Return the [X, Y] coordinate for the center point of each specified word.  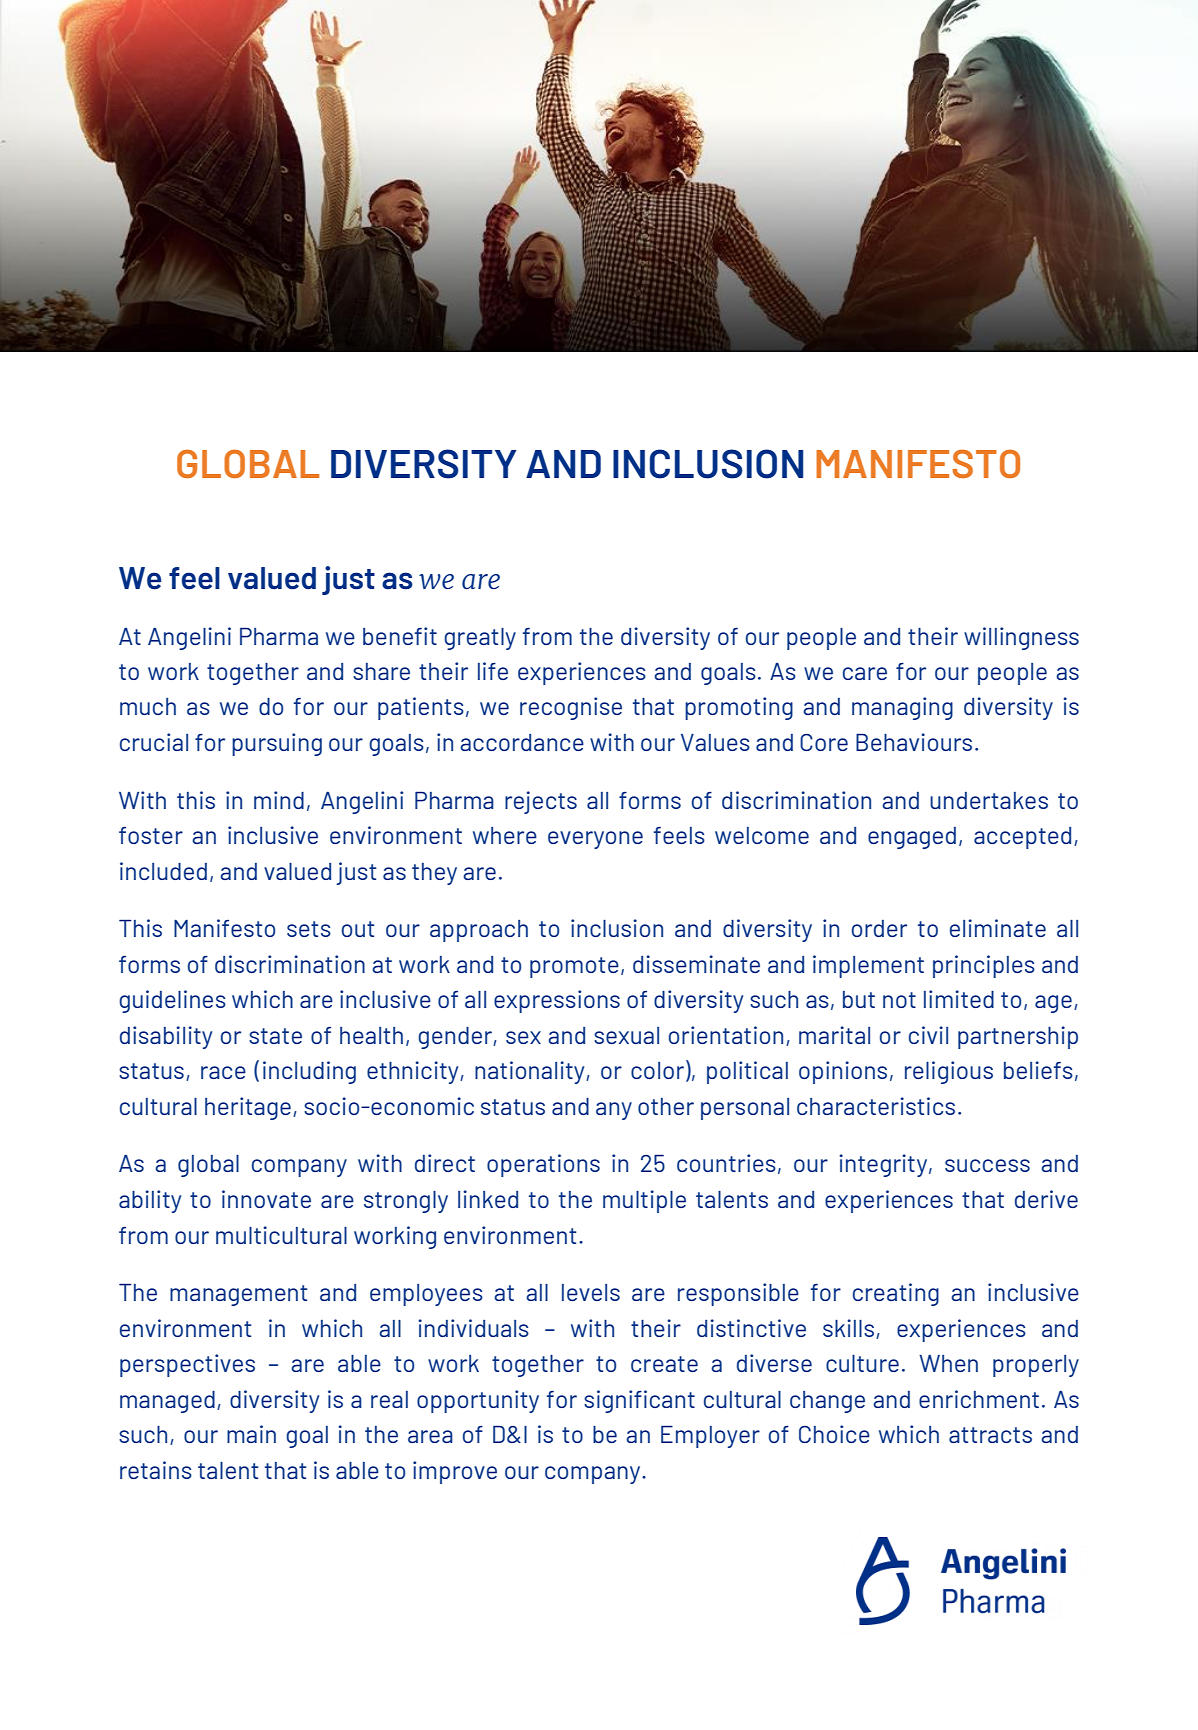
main [251, 1434]
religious [949, 1072]
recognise [571, 708]
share [381, 671]
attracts [990, 1435]
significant [639, 1401]
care [865, 673]
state [275, 1036]
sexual [626, 1035]
